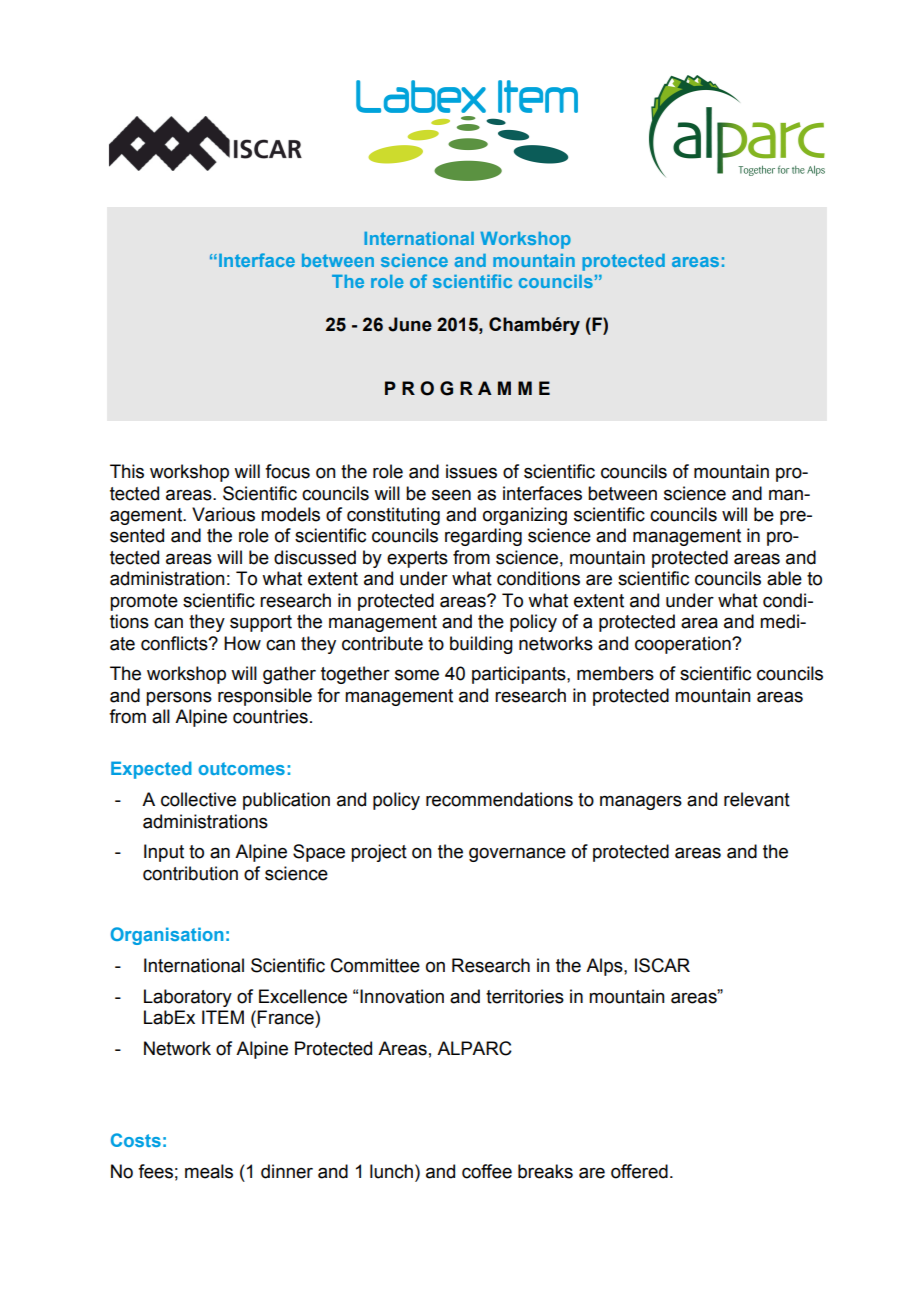 This screenshot has height=1308, width=924. Describe the element at coordinates (757, 799) in the screenshot. I see `relevant` at that location.
